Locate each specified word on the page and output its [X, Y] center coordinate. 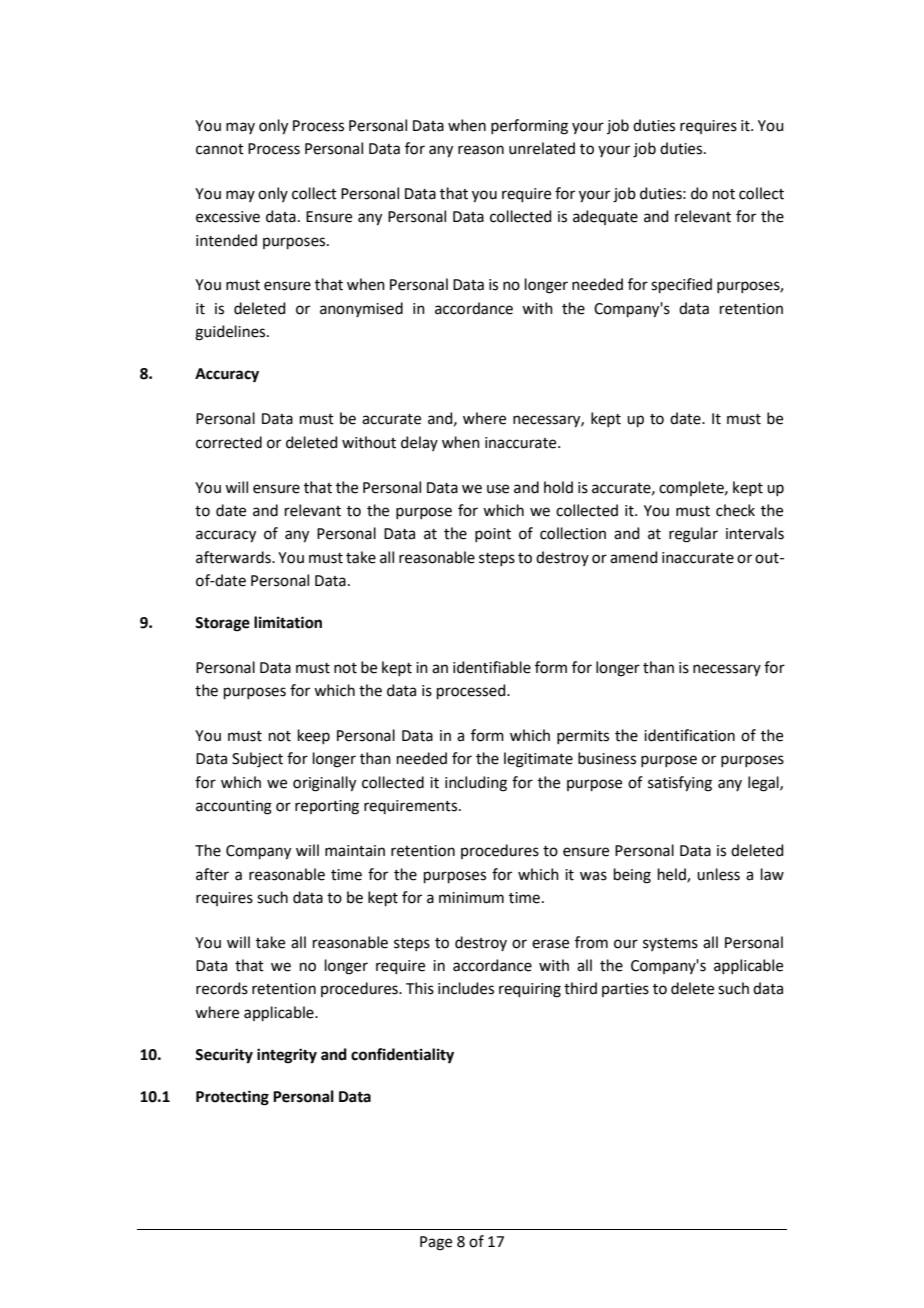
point [493, 535]
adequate [605, 217]
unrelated [542, 148]
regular [693, 535]
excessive [228, 217]
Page [436, 1243]
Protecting [232, 1098]
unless [718, 874]
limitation [288, 622]
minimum [471, 898]
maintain [355, 851]
